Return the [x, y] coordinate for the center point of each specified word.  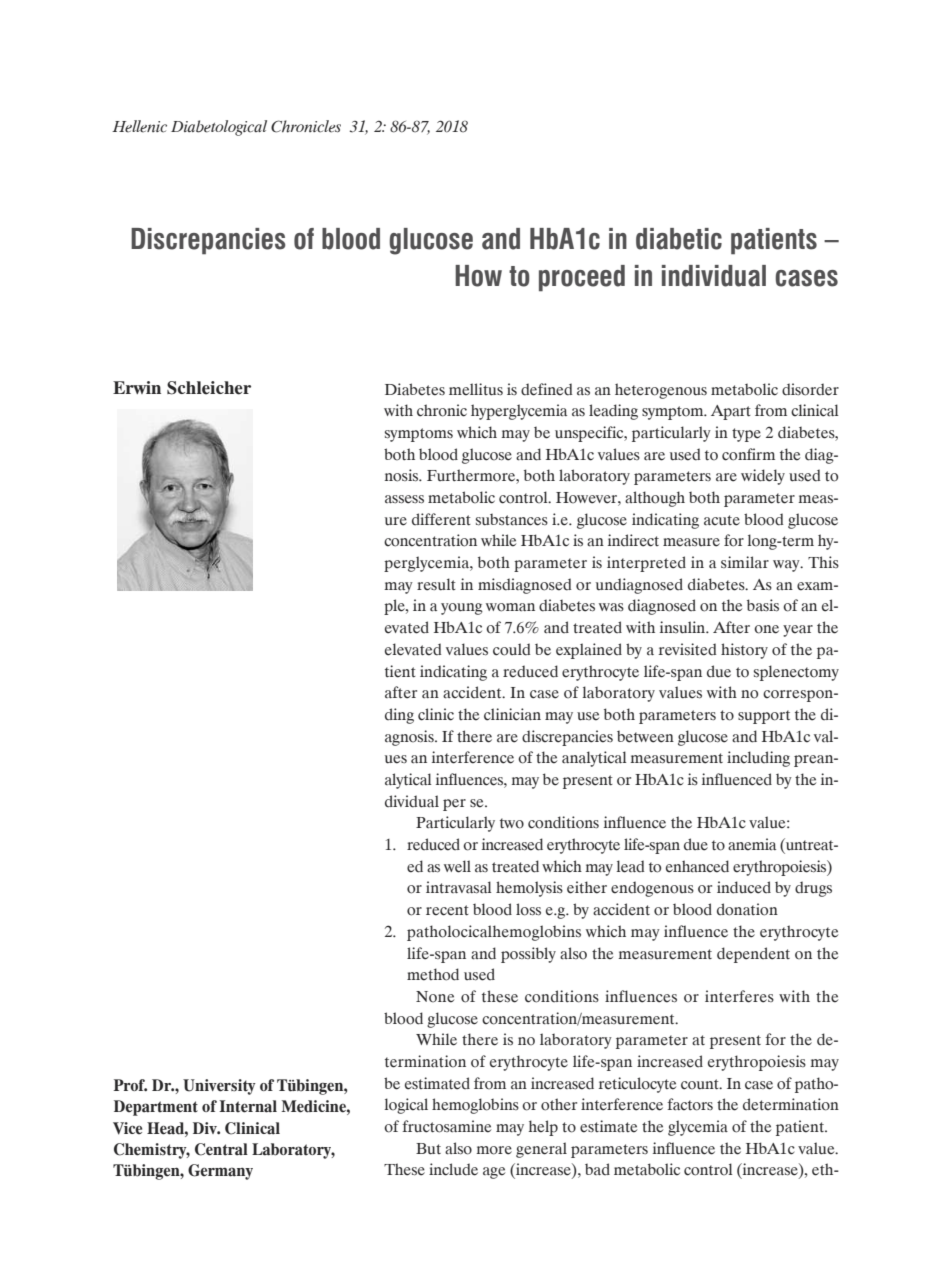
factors [690, 1104]
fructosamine [446, 1126]
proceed [582, 278]
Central [221, 1149]
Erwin [137, 387]
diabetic [679, 239]
